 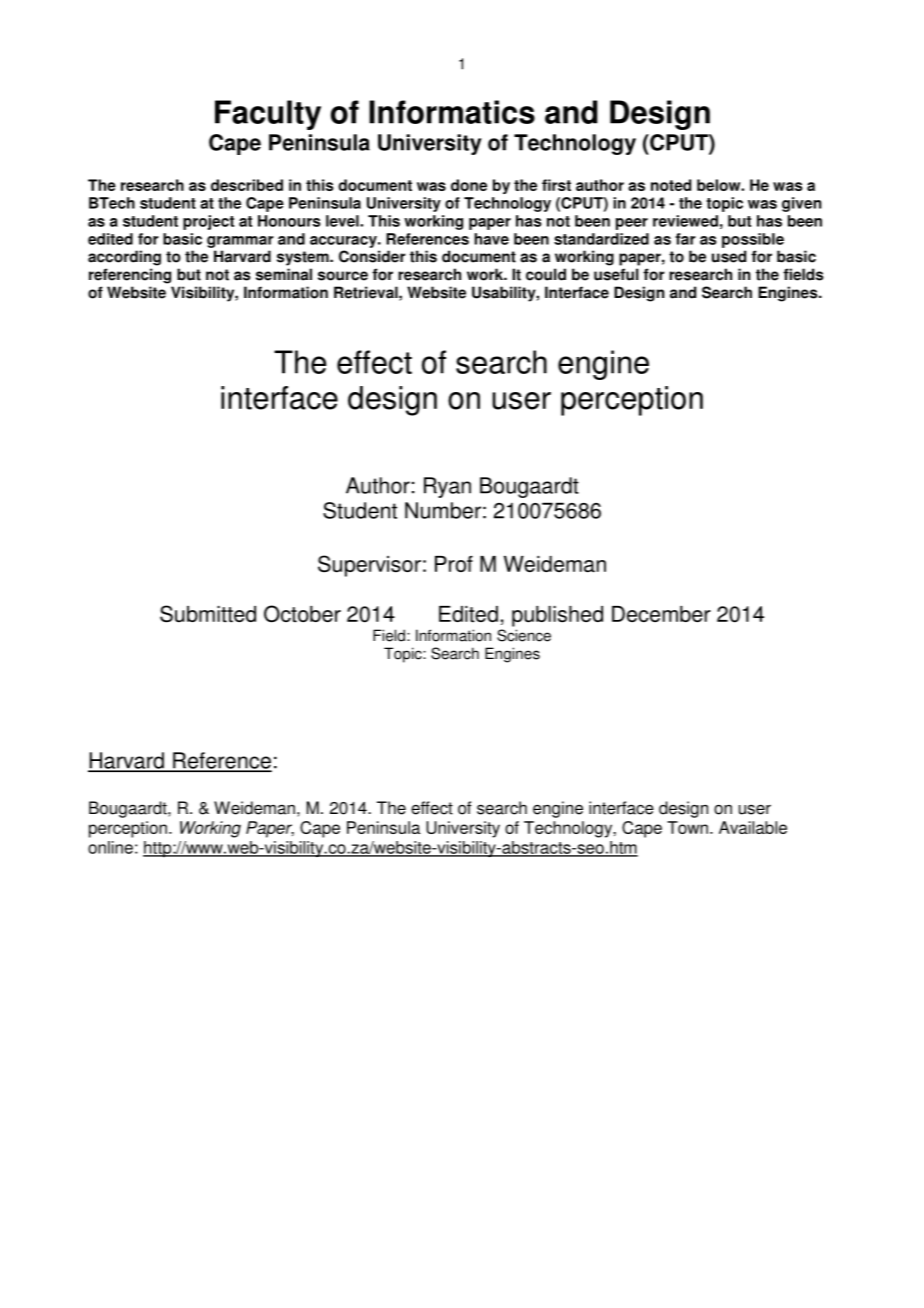 I want to click on could, so click(x=546, y=274).
